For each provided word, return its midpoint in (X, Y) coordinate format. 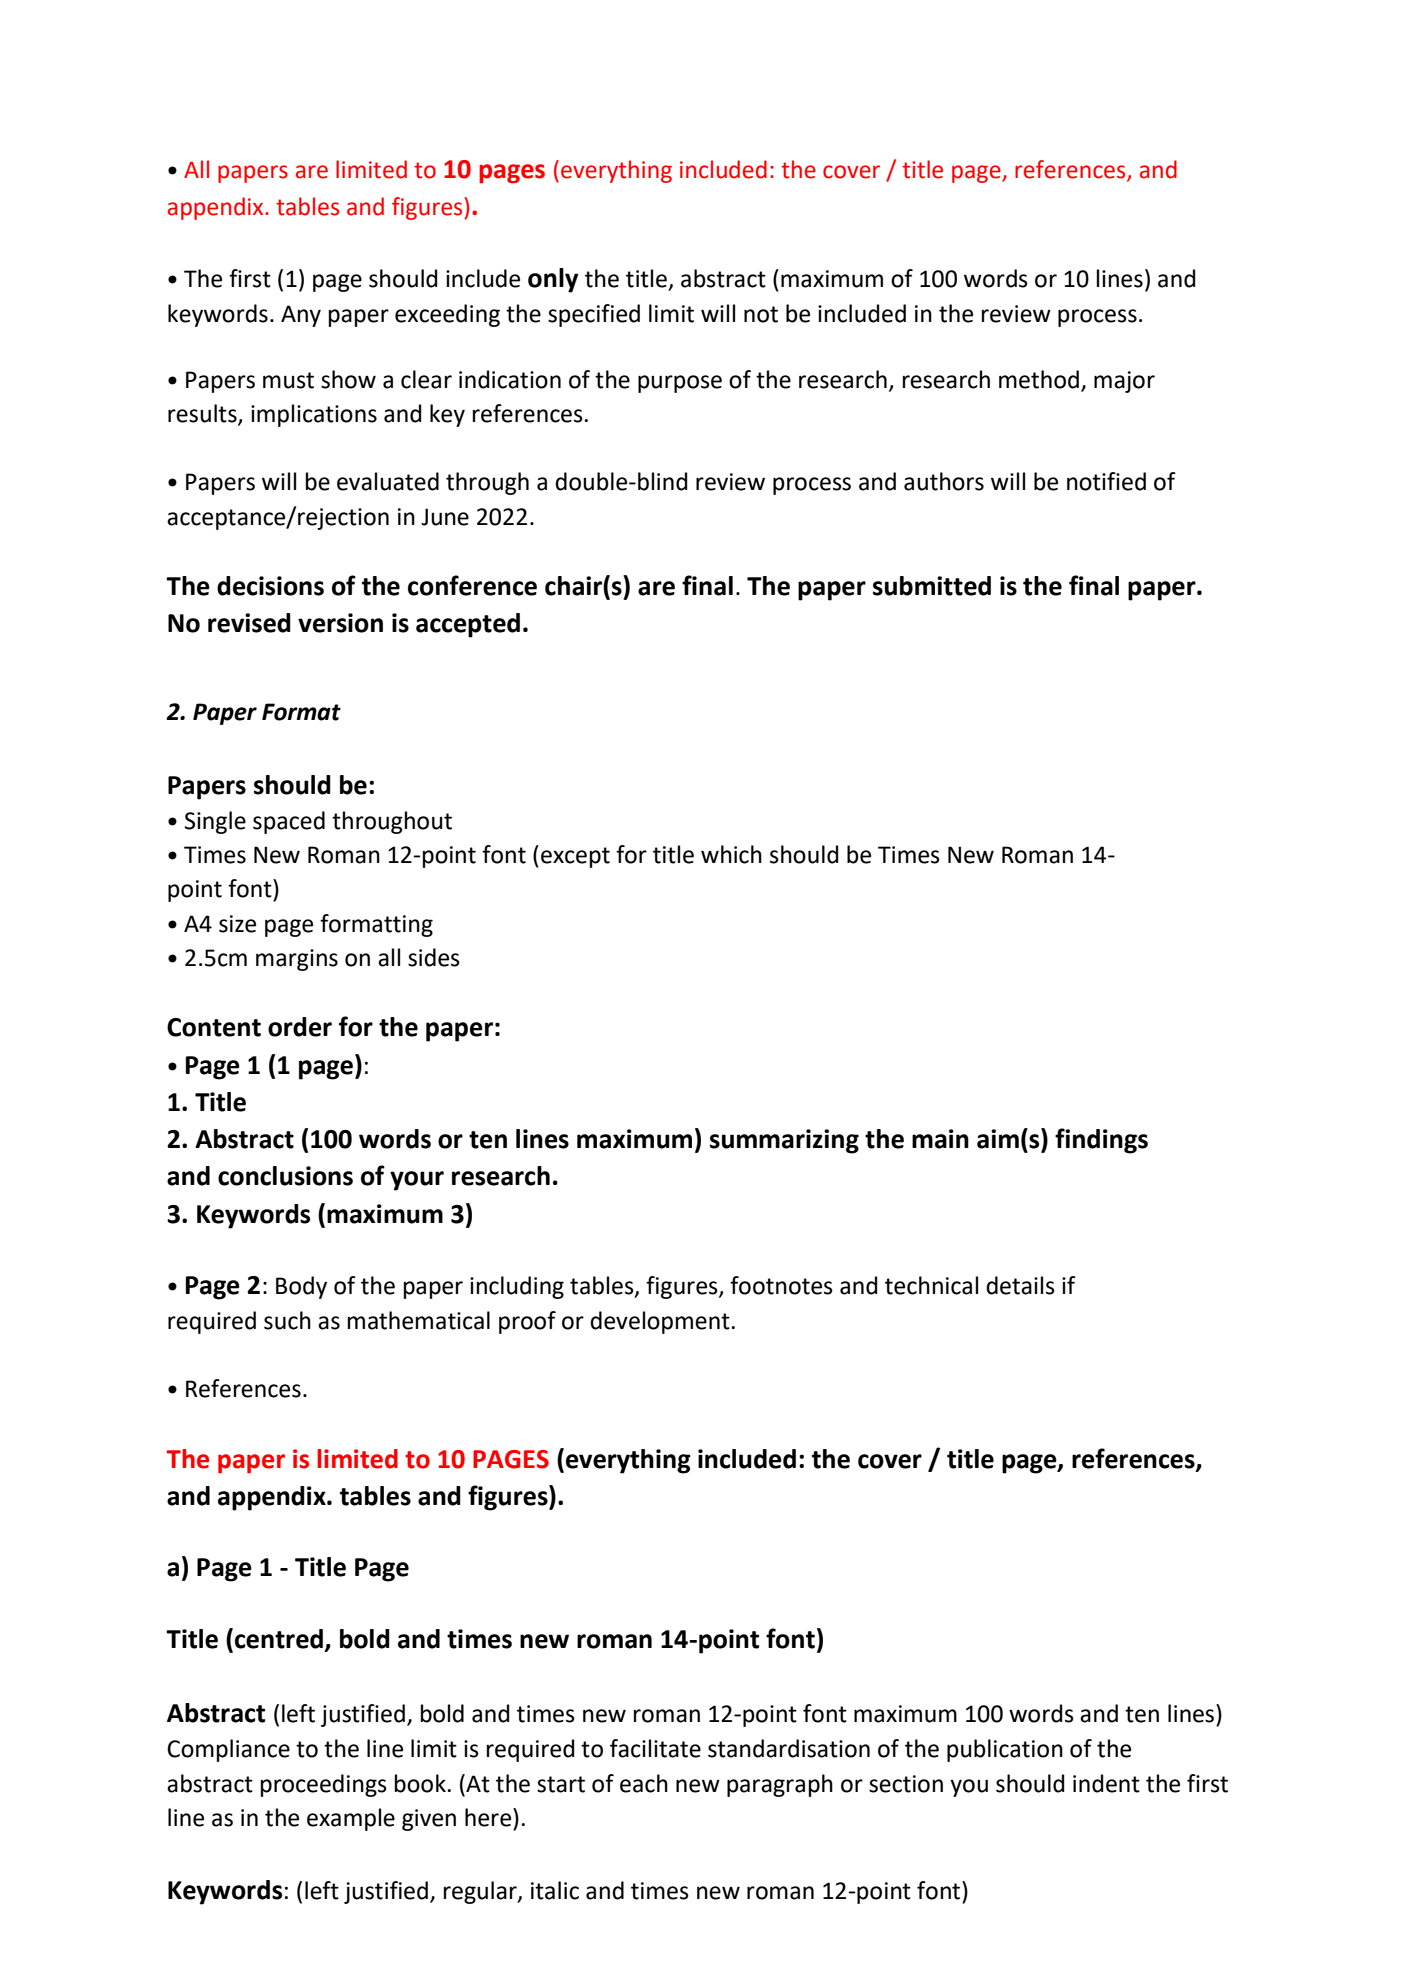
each (644, 1783)
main (940, 1139)
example (351, 1819)
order (300, 1027)
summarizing (784, 1141)
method (1039, 379)
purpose (680, 384)
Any (301, 316)
